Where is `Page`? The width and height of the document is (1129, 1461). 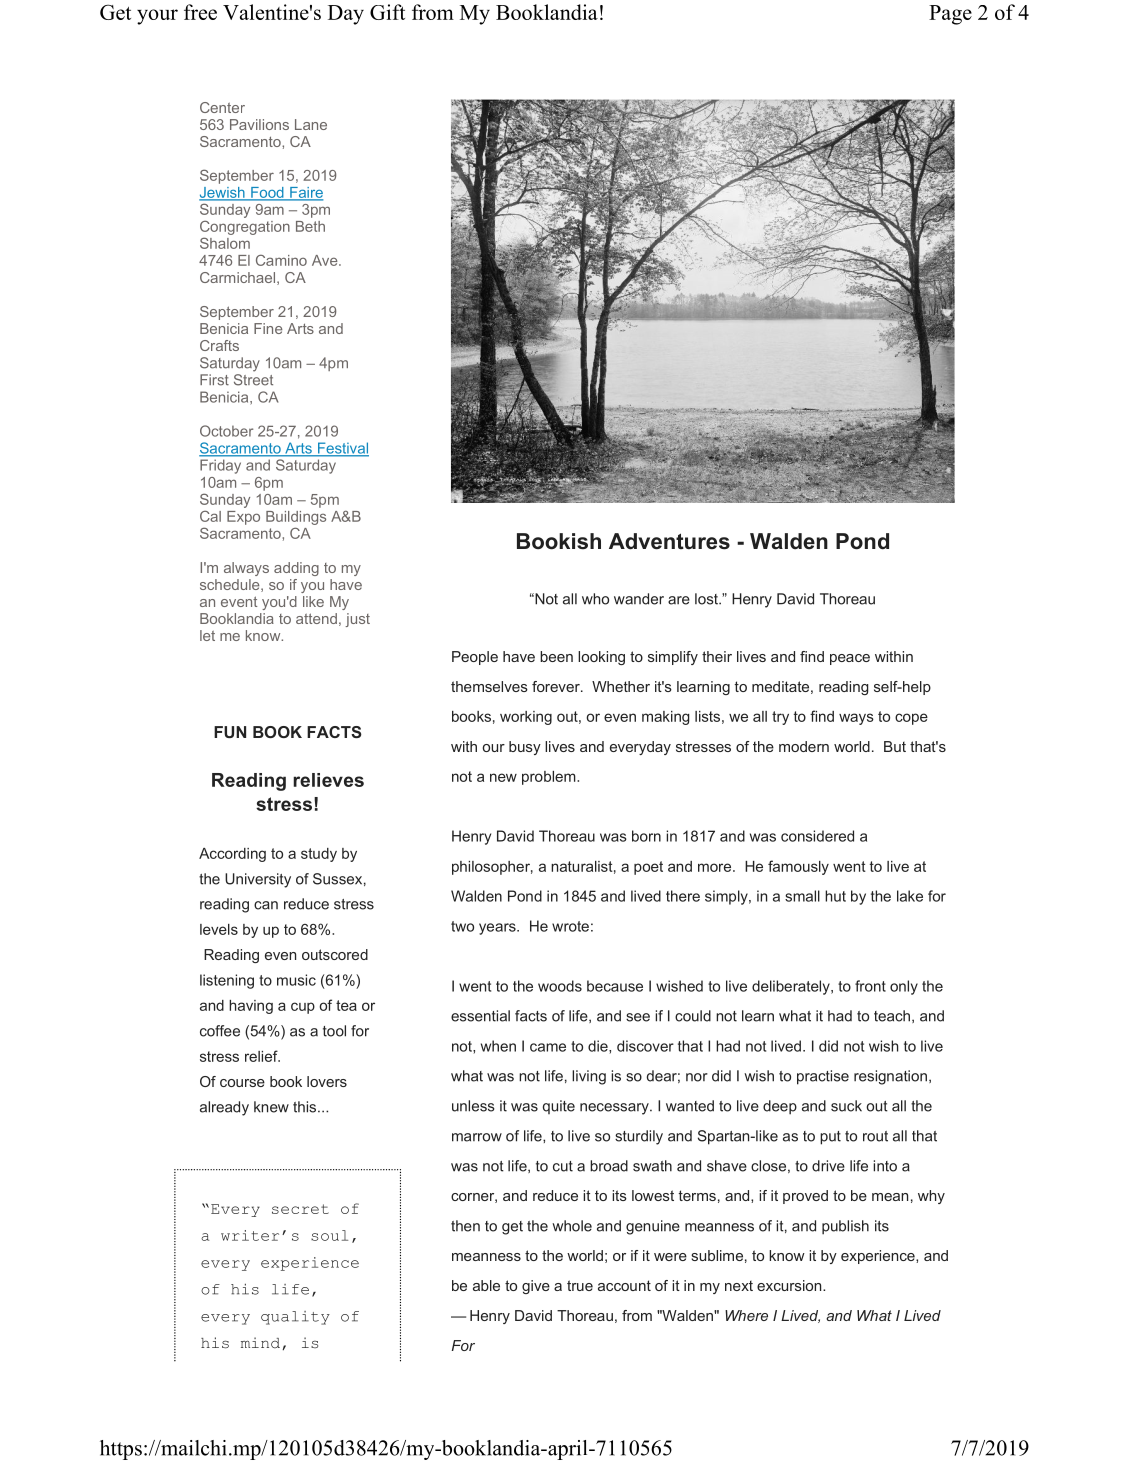
Page is located at coordinates (950, 15).
